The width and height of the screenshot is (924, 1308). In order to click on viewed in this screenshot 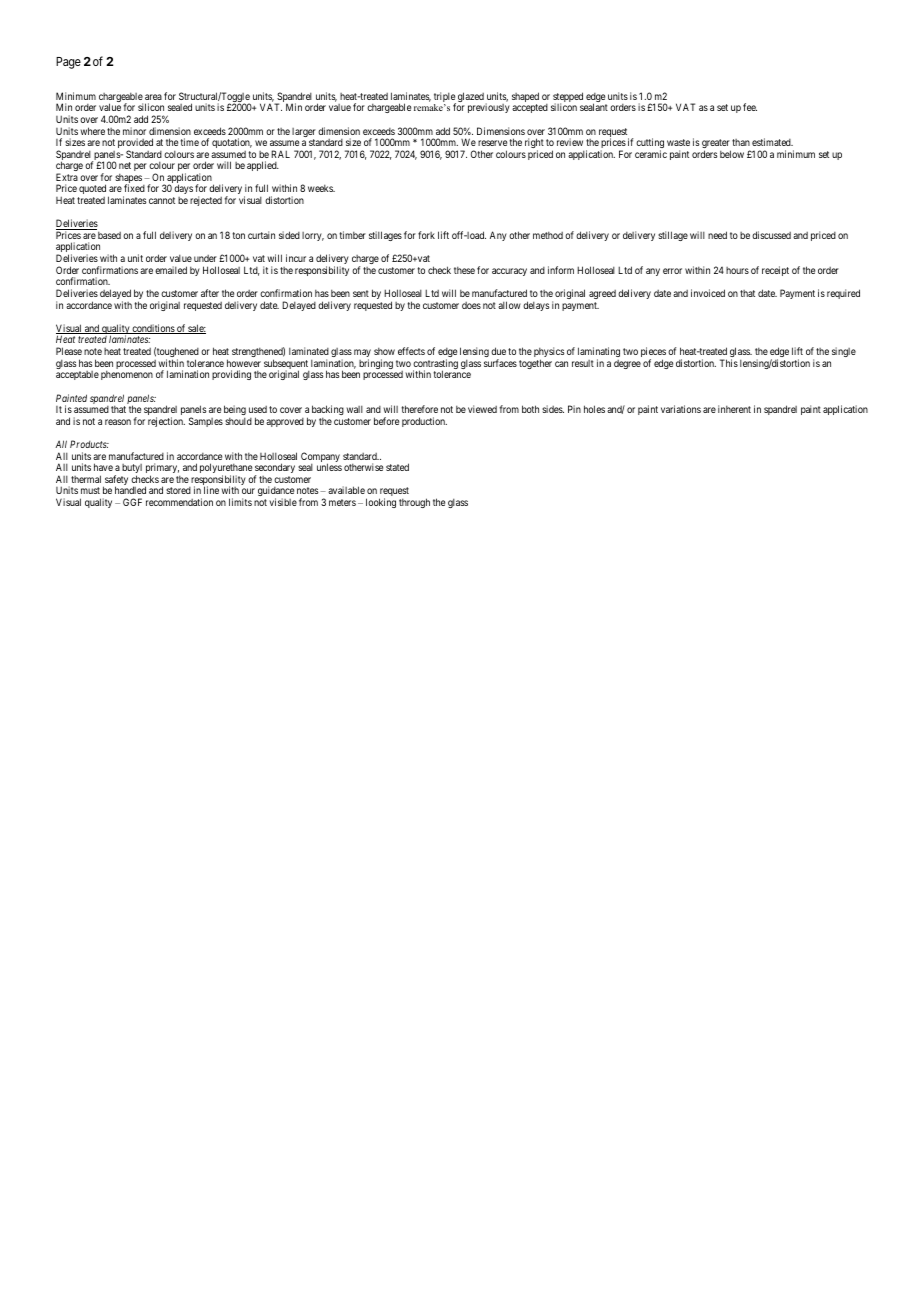, I will do `click(482, 409)`.
